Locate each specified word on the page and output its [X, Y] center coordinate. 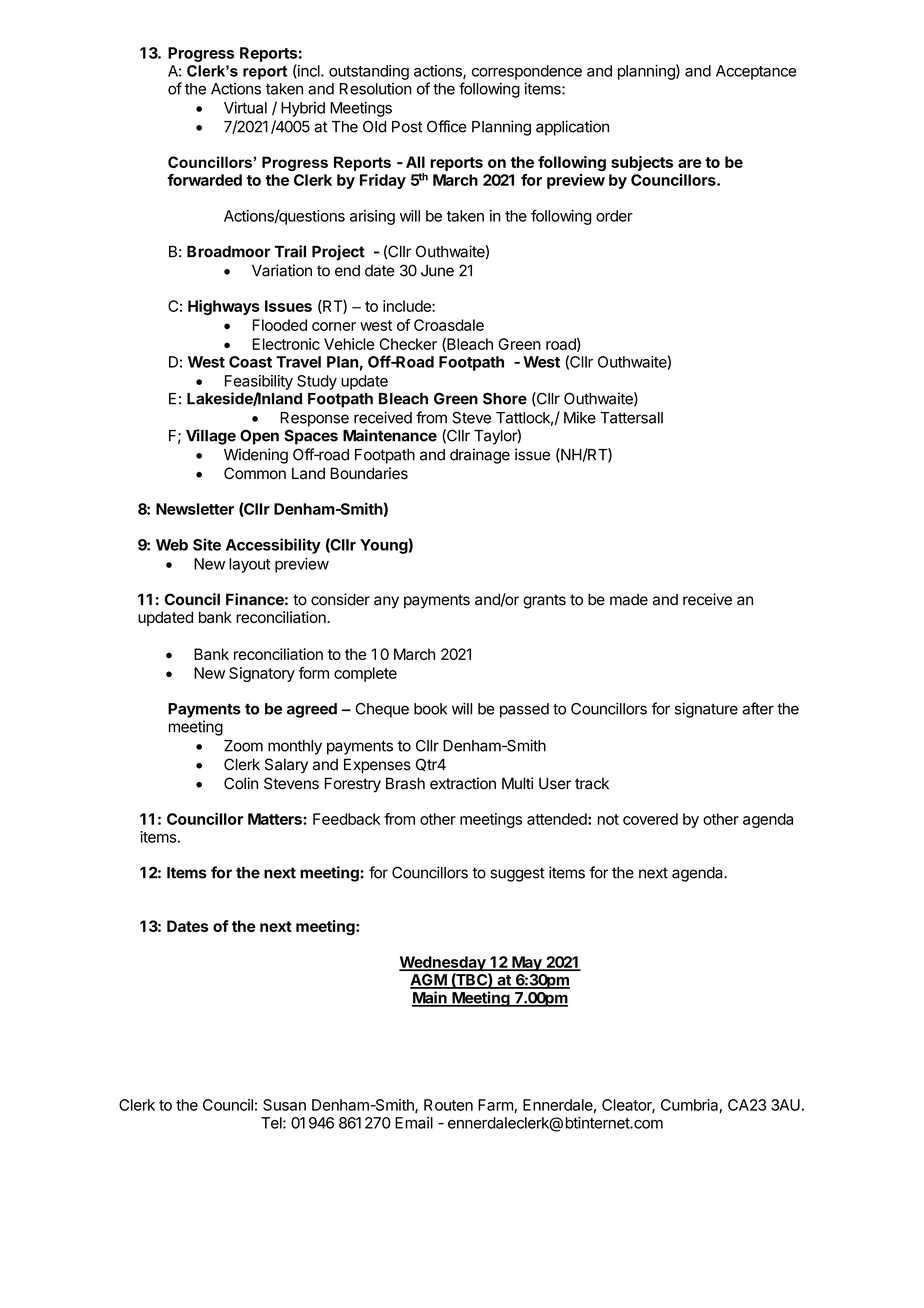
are [689, 163]
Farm [496, 1106]
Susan [284, 1105]
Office [447, 126]
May [527, 963]
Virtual [245, 108]
